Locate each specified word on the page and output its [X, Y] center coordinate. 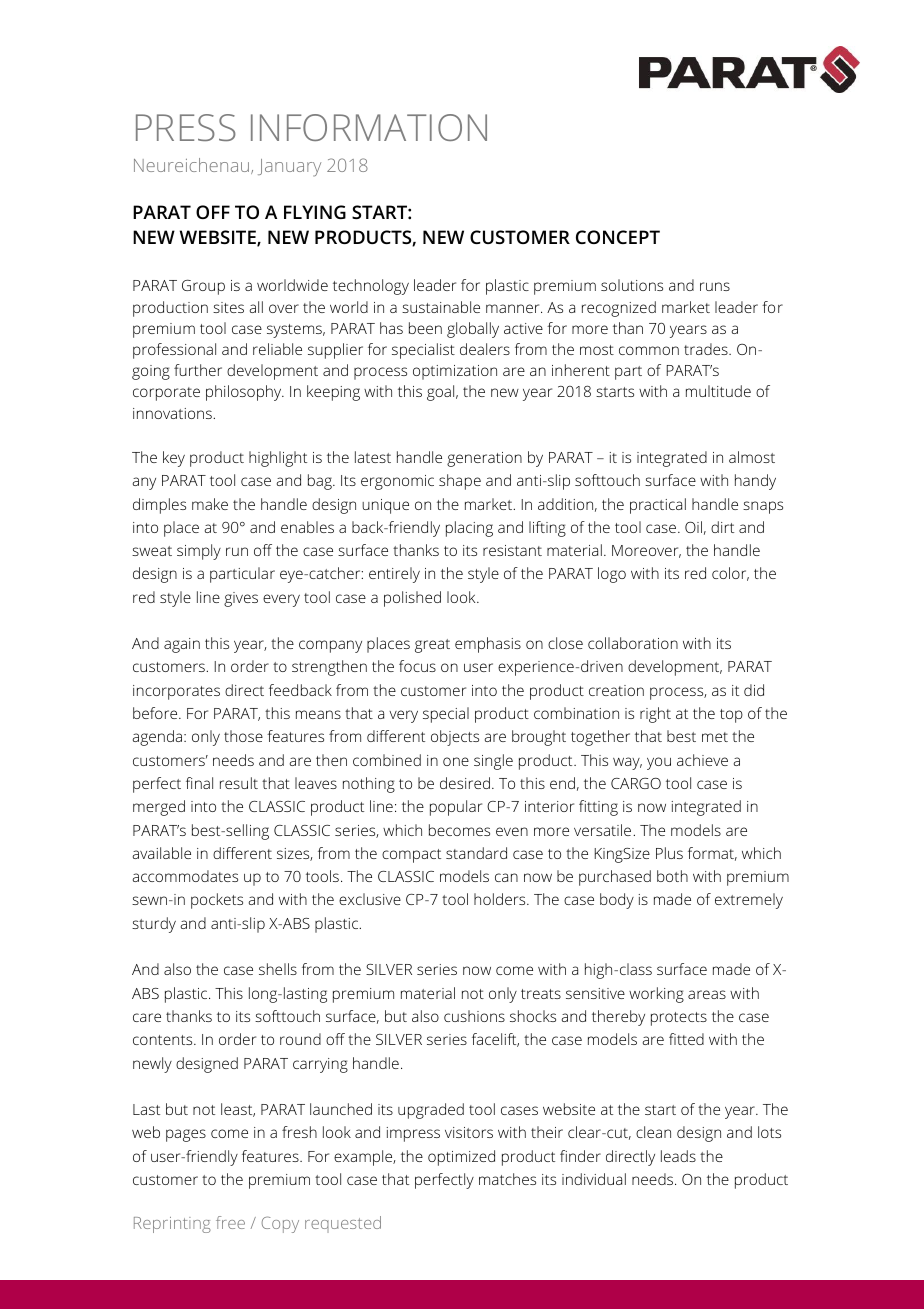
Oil [693, 527]
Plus [669, 853]
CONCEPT [618, 237]
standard [476, 853]
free [230, 1222]
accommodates [185, 876]
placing [469, 529]
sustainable [441, 307]
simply [199, 552]
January [289, 168]
